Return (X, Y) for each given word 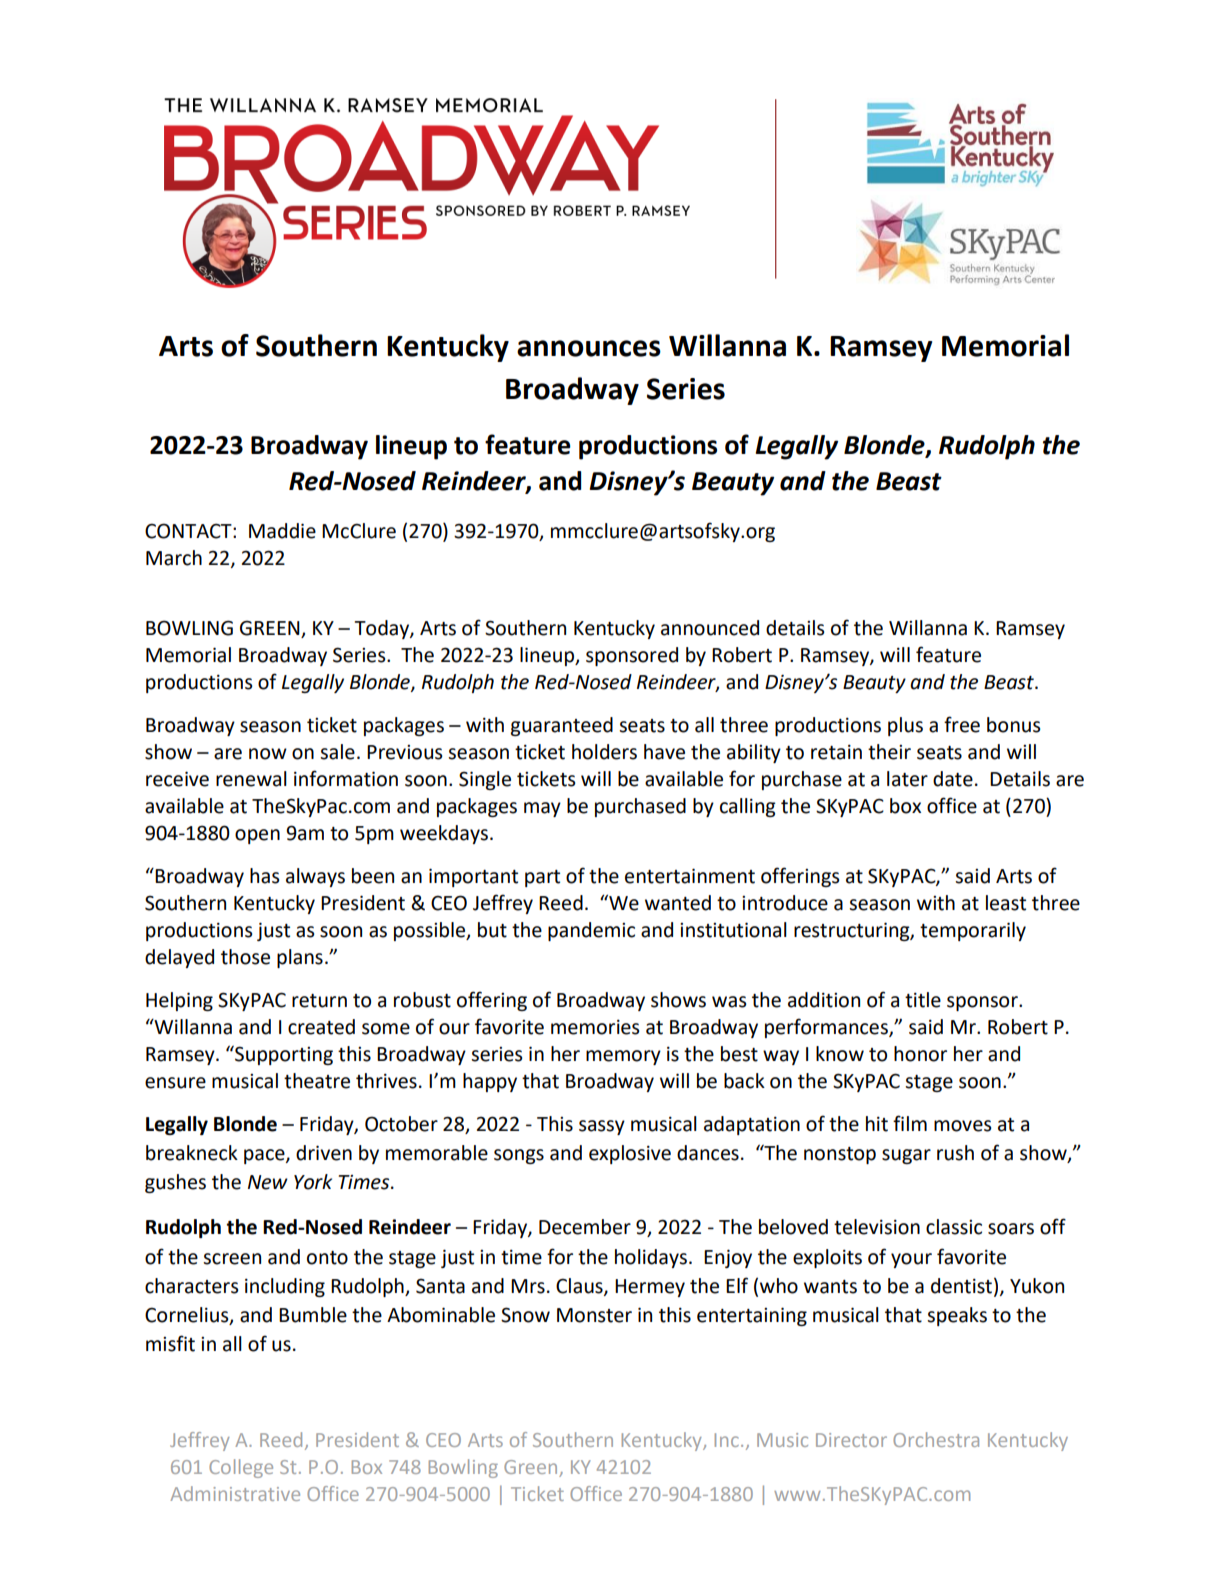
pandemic (591, 931)
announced (710, 628)
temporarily (973, 931)
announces (589, 348)
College (241, 1468)
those (245, 957)
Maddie (282, 531)
